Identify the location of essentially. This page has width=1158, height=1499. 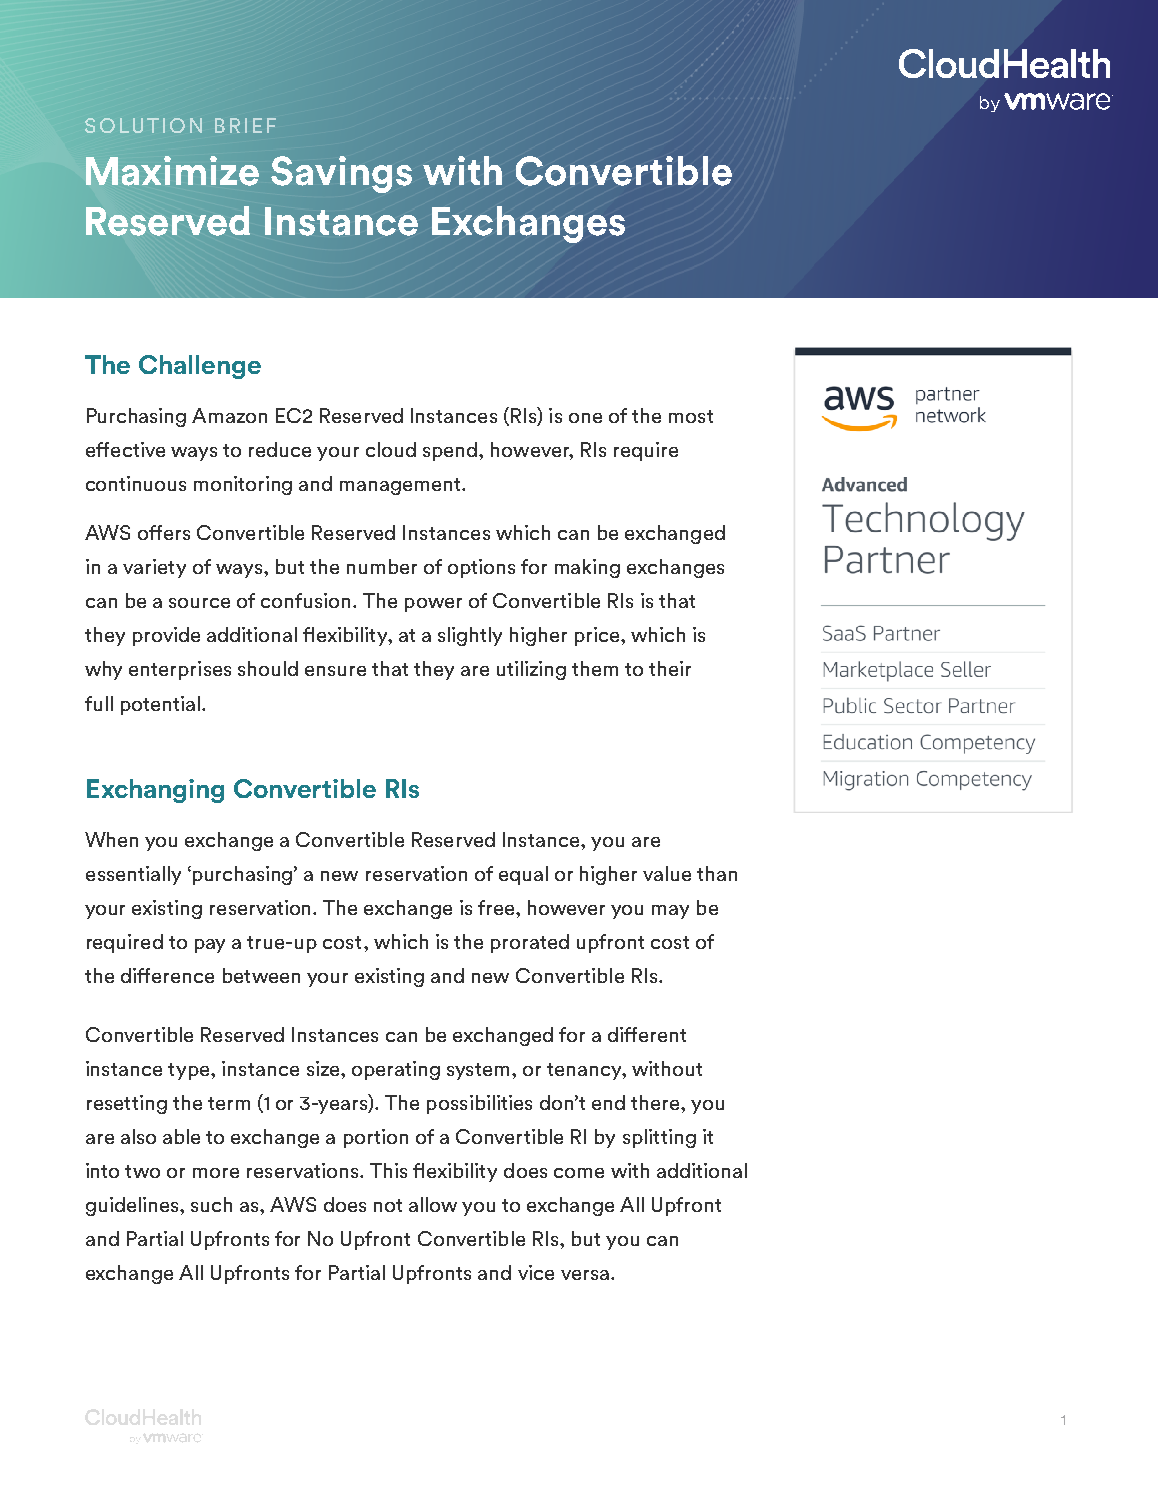
(133, 875).
